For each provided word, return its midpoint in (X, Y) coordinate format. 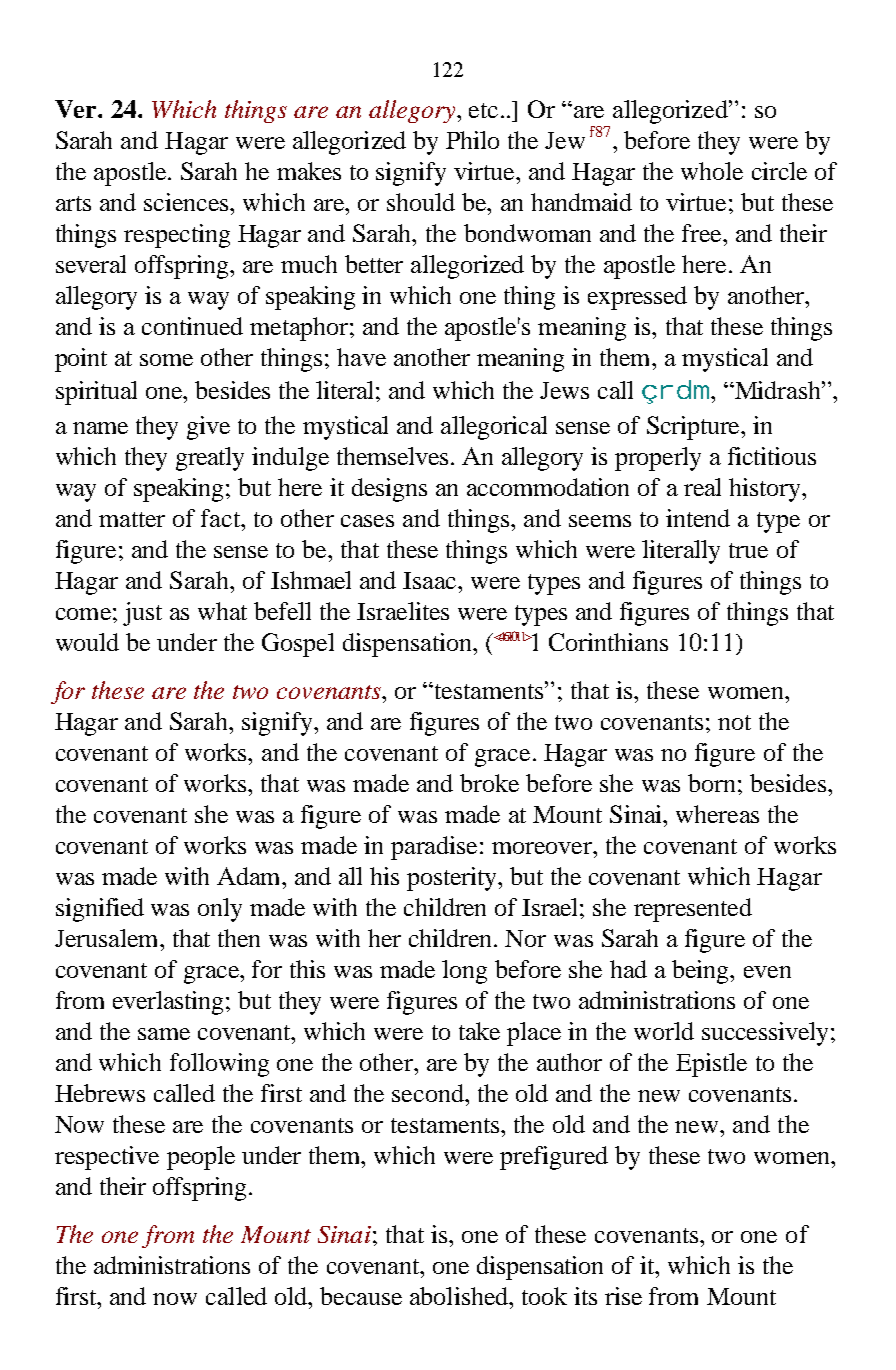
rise (623, 1296)
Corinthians (608, 642)
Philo (472, 140)
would (87, 642)
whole (712, 171)
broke (489, 783)
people (201, 1158)
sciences (187, 202)
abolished (460, 1296)
